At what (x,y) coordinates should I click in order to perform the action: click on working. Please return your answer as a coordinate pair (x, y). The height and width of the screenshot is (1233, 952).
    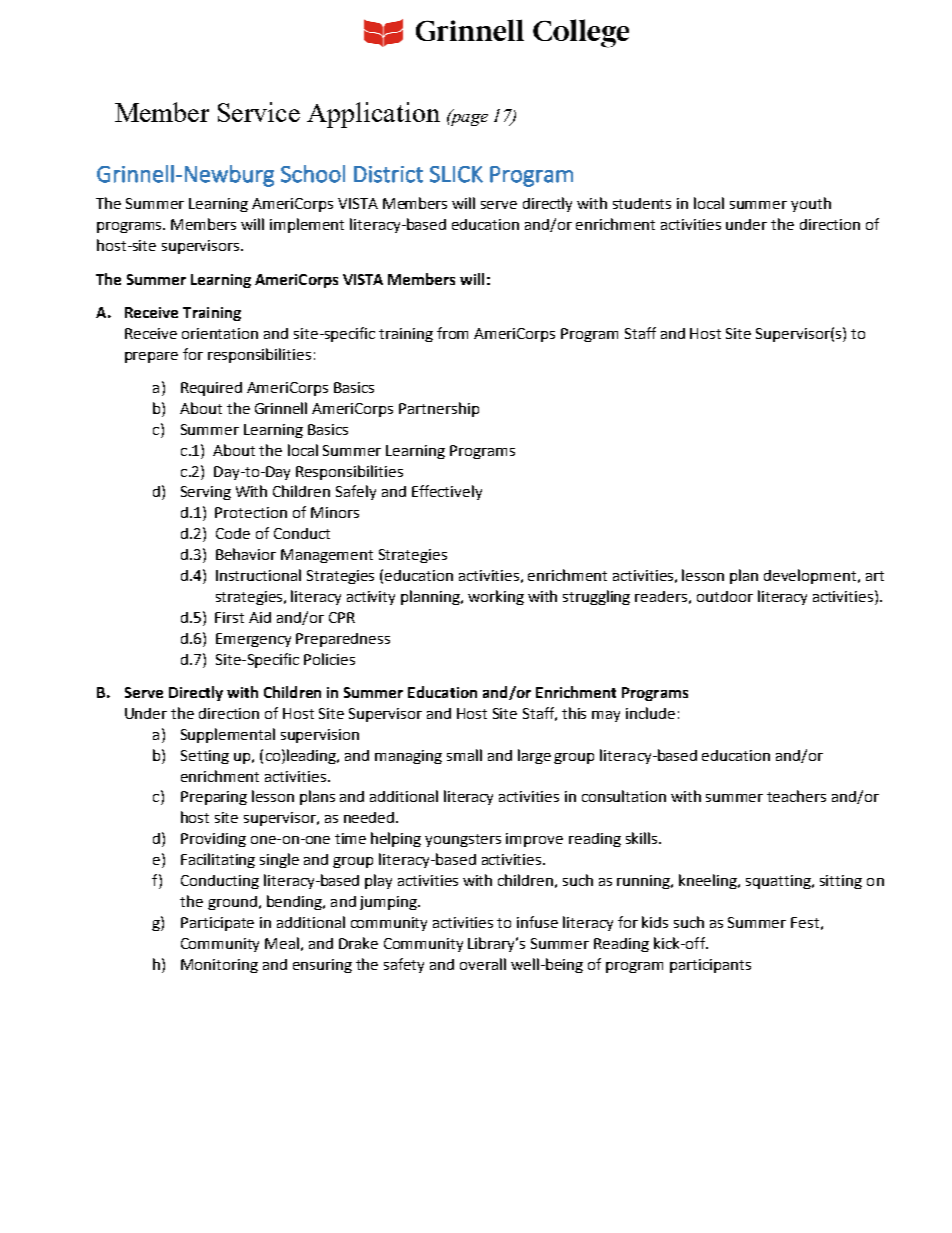
    Looking at the image, I should click on (496, 597).
